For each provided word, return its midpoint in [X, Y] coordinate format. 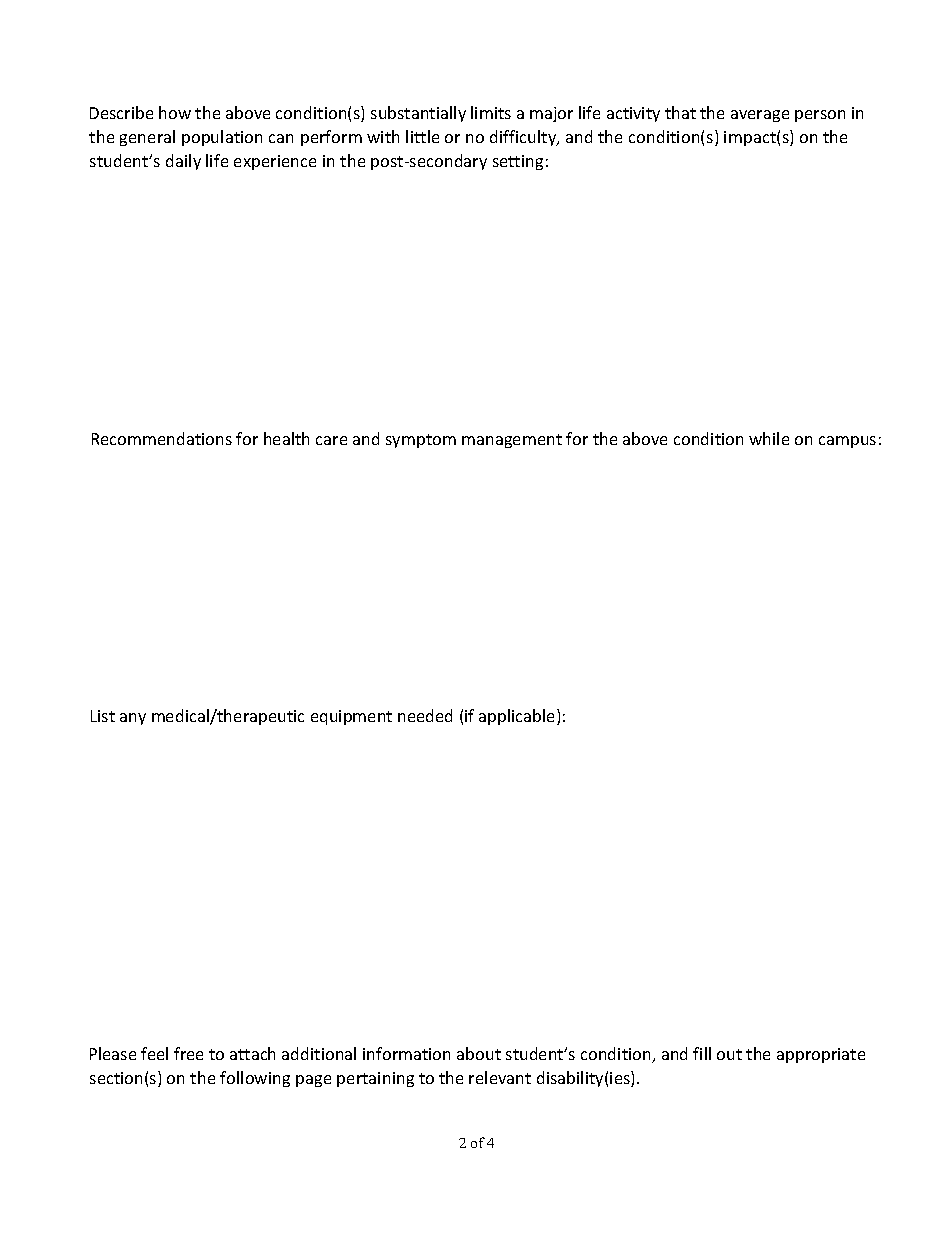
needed [425, 715]
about [479, 1053]
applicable [518, 717]
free [188, 1053]
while [769, 438]
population [222, 138]
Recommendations [162, 438]
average [760, 116]
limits [491, 112]
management [512, 441]
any [133, 719]
